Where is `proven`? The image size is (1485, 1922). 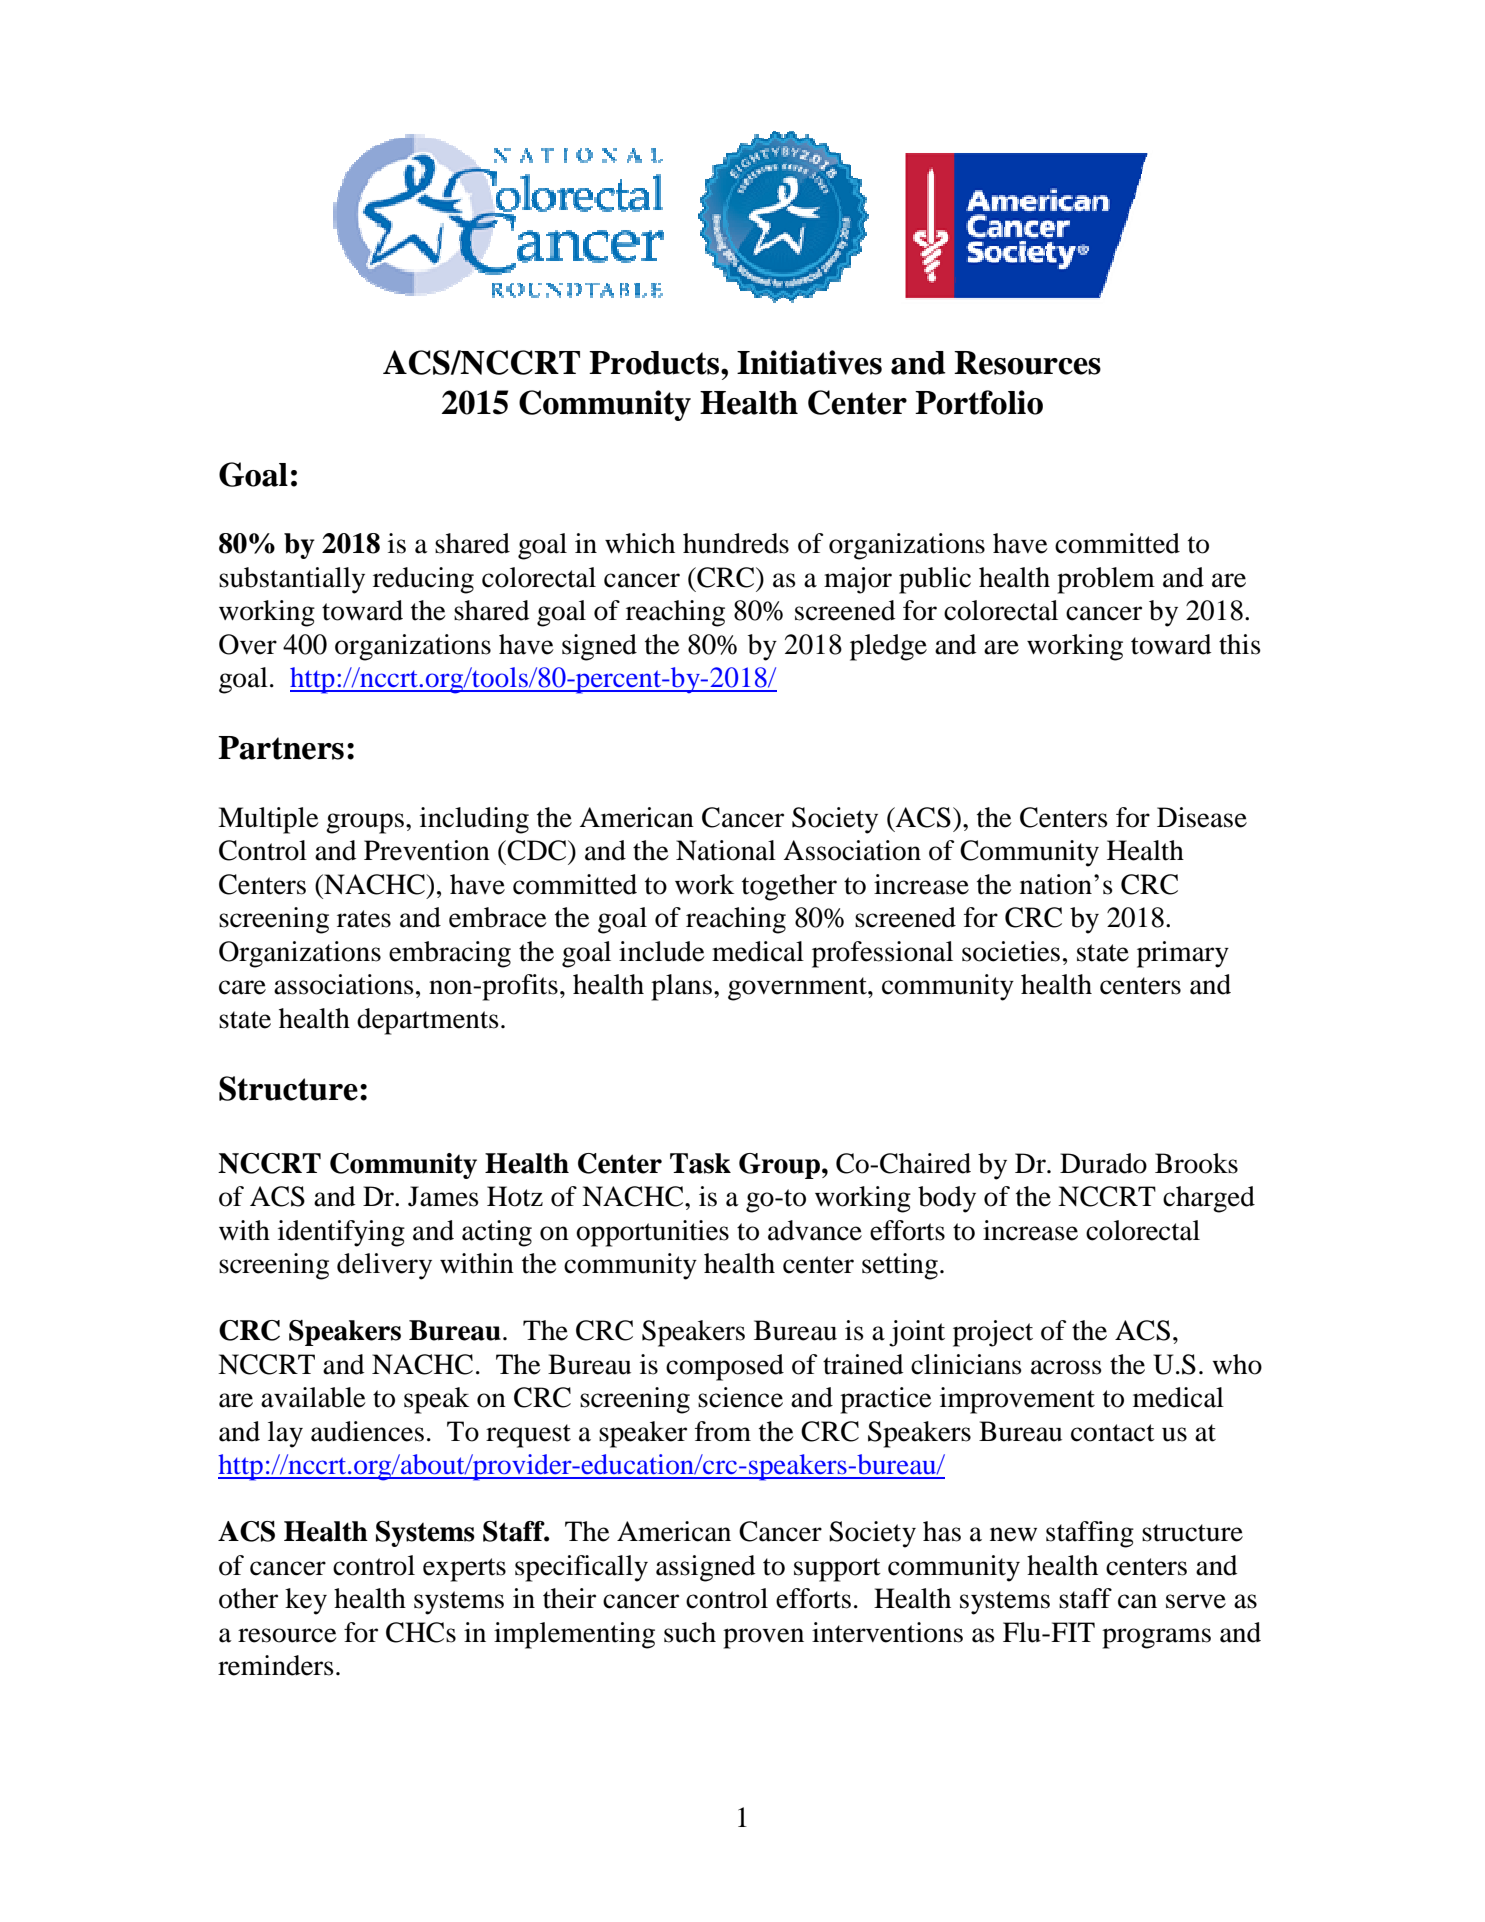 proven is located at coordinates (763, 1638).
